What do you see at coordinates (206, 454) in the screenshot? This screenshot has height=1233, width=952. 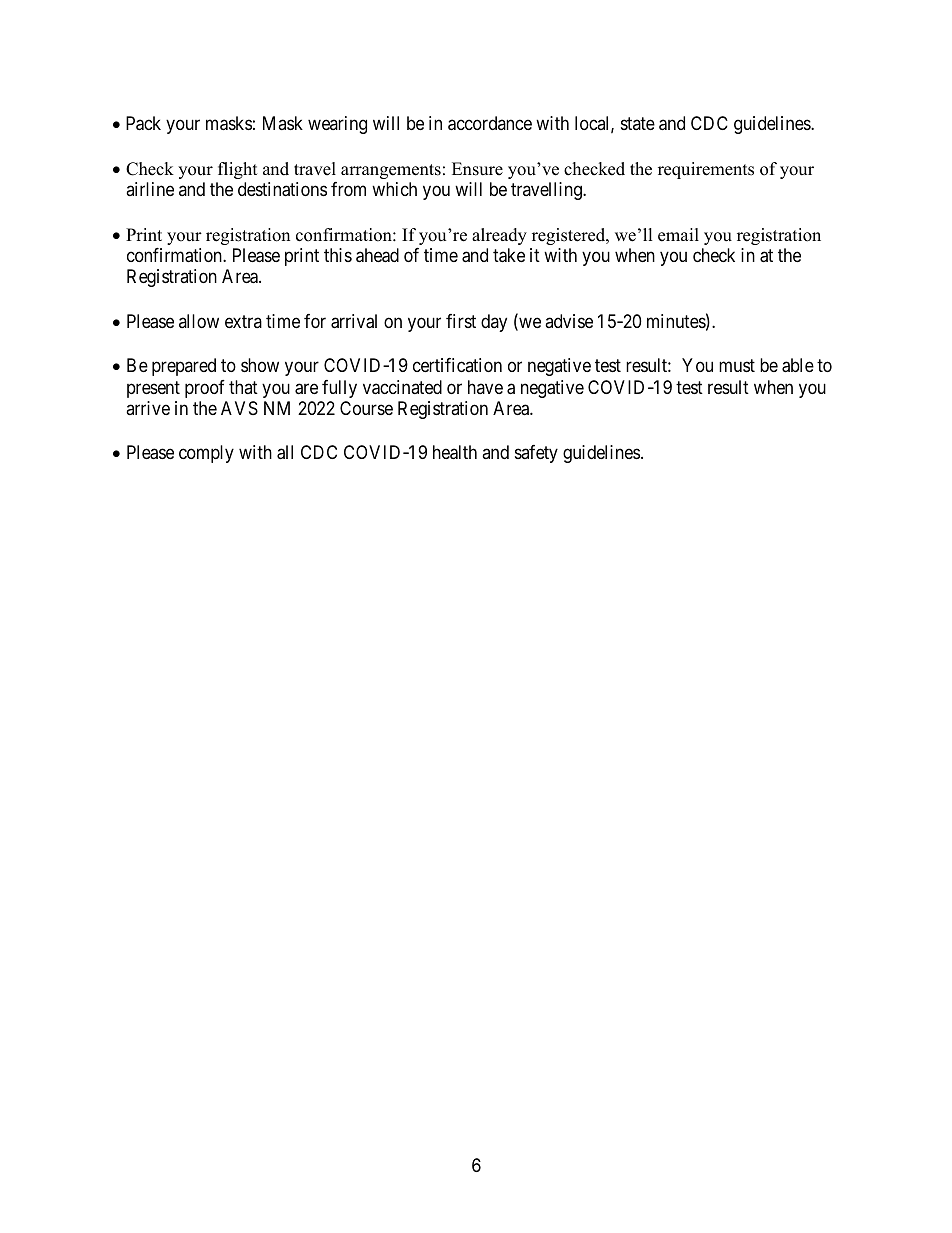 I see `comply` at bounding box center [206, 454].
